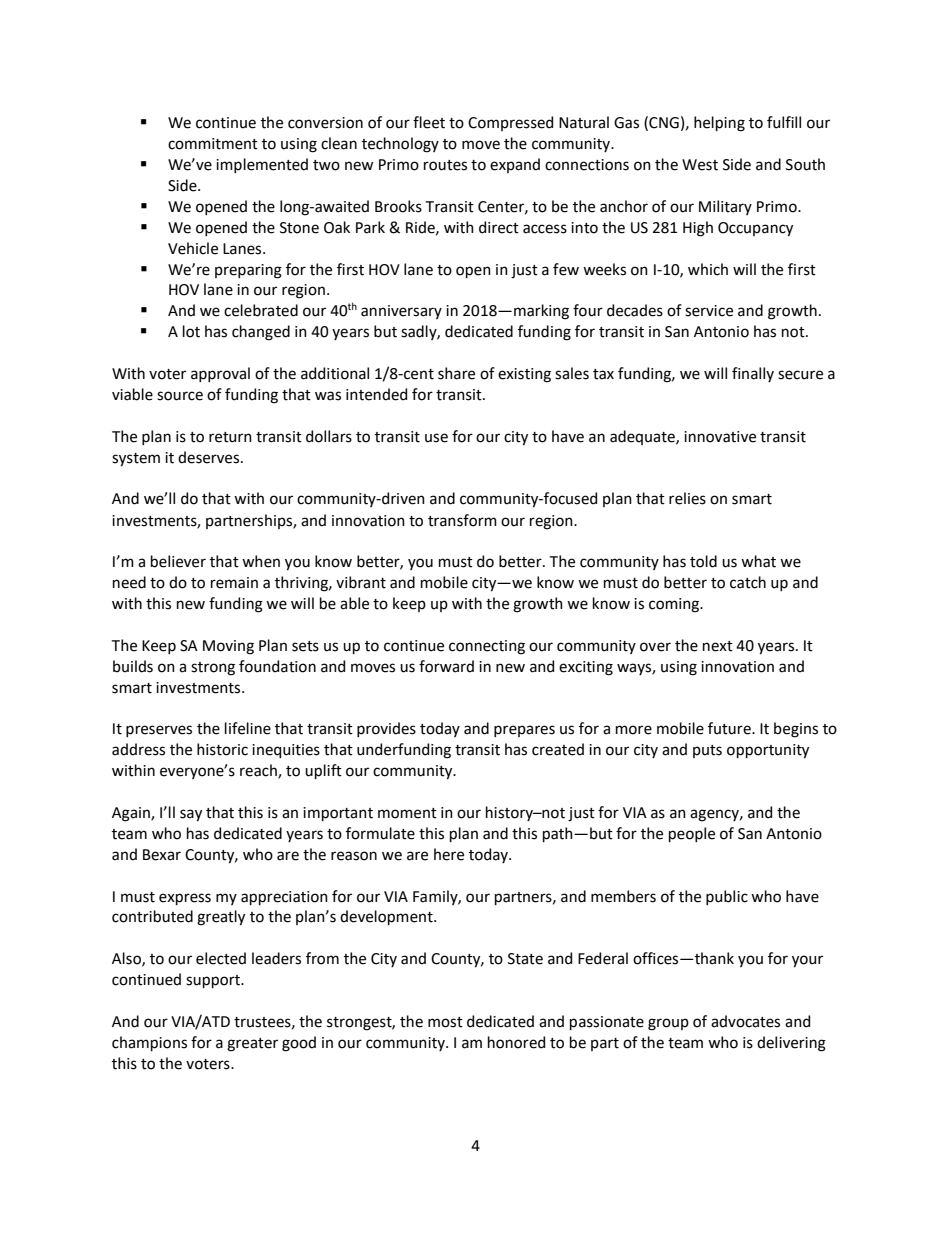  What do you see at coordinates (462, 520) in the screenshot?
I see `transform` at bounding box center [462, 520].
